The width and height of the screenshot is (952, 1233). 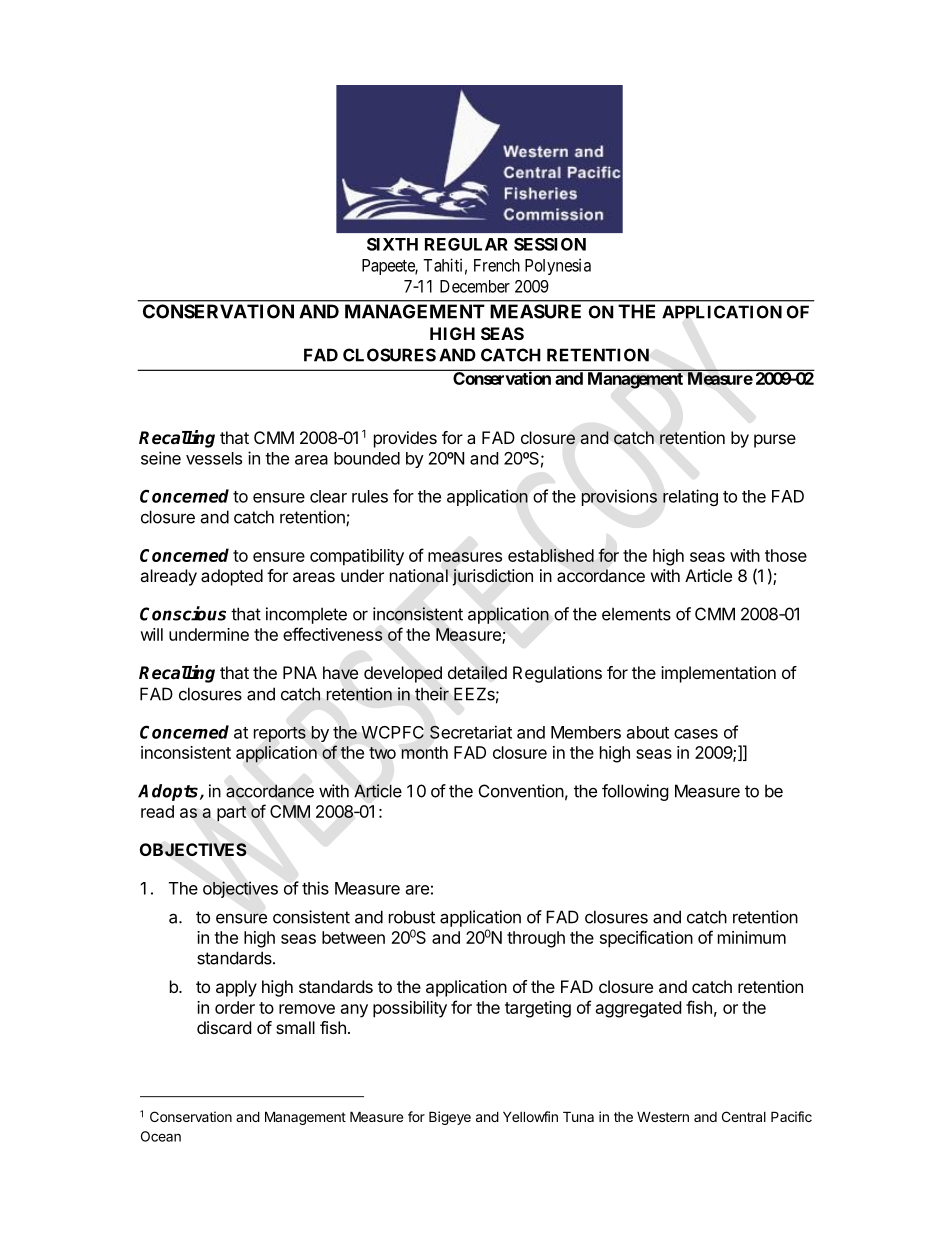 What do you see at coordinates (786, 555) in the screenshot?
I see `those` at bounding box center [786, 555].
